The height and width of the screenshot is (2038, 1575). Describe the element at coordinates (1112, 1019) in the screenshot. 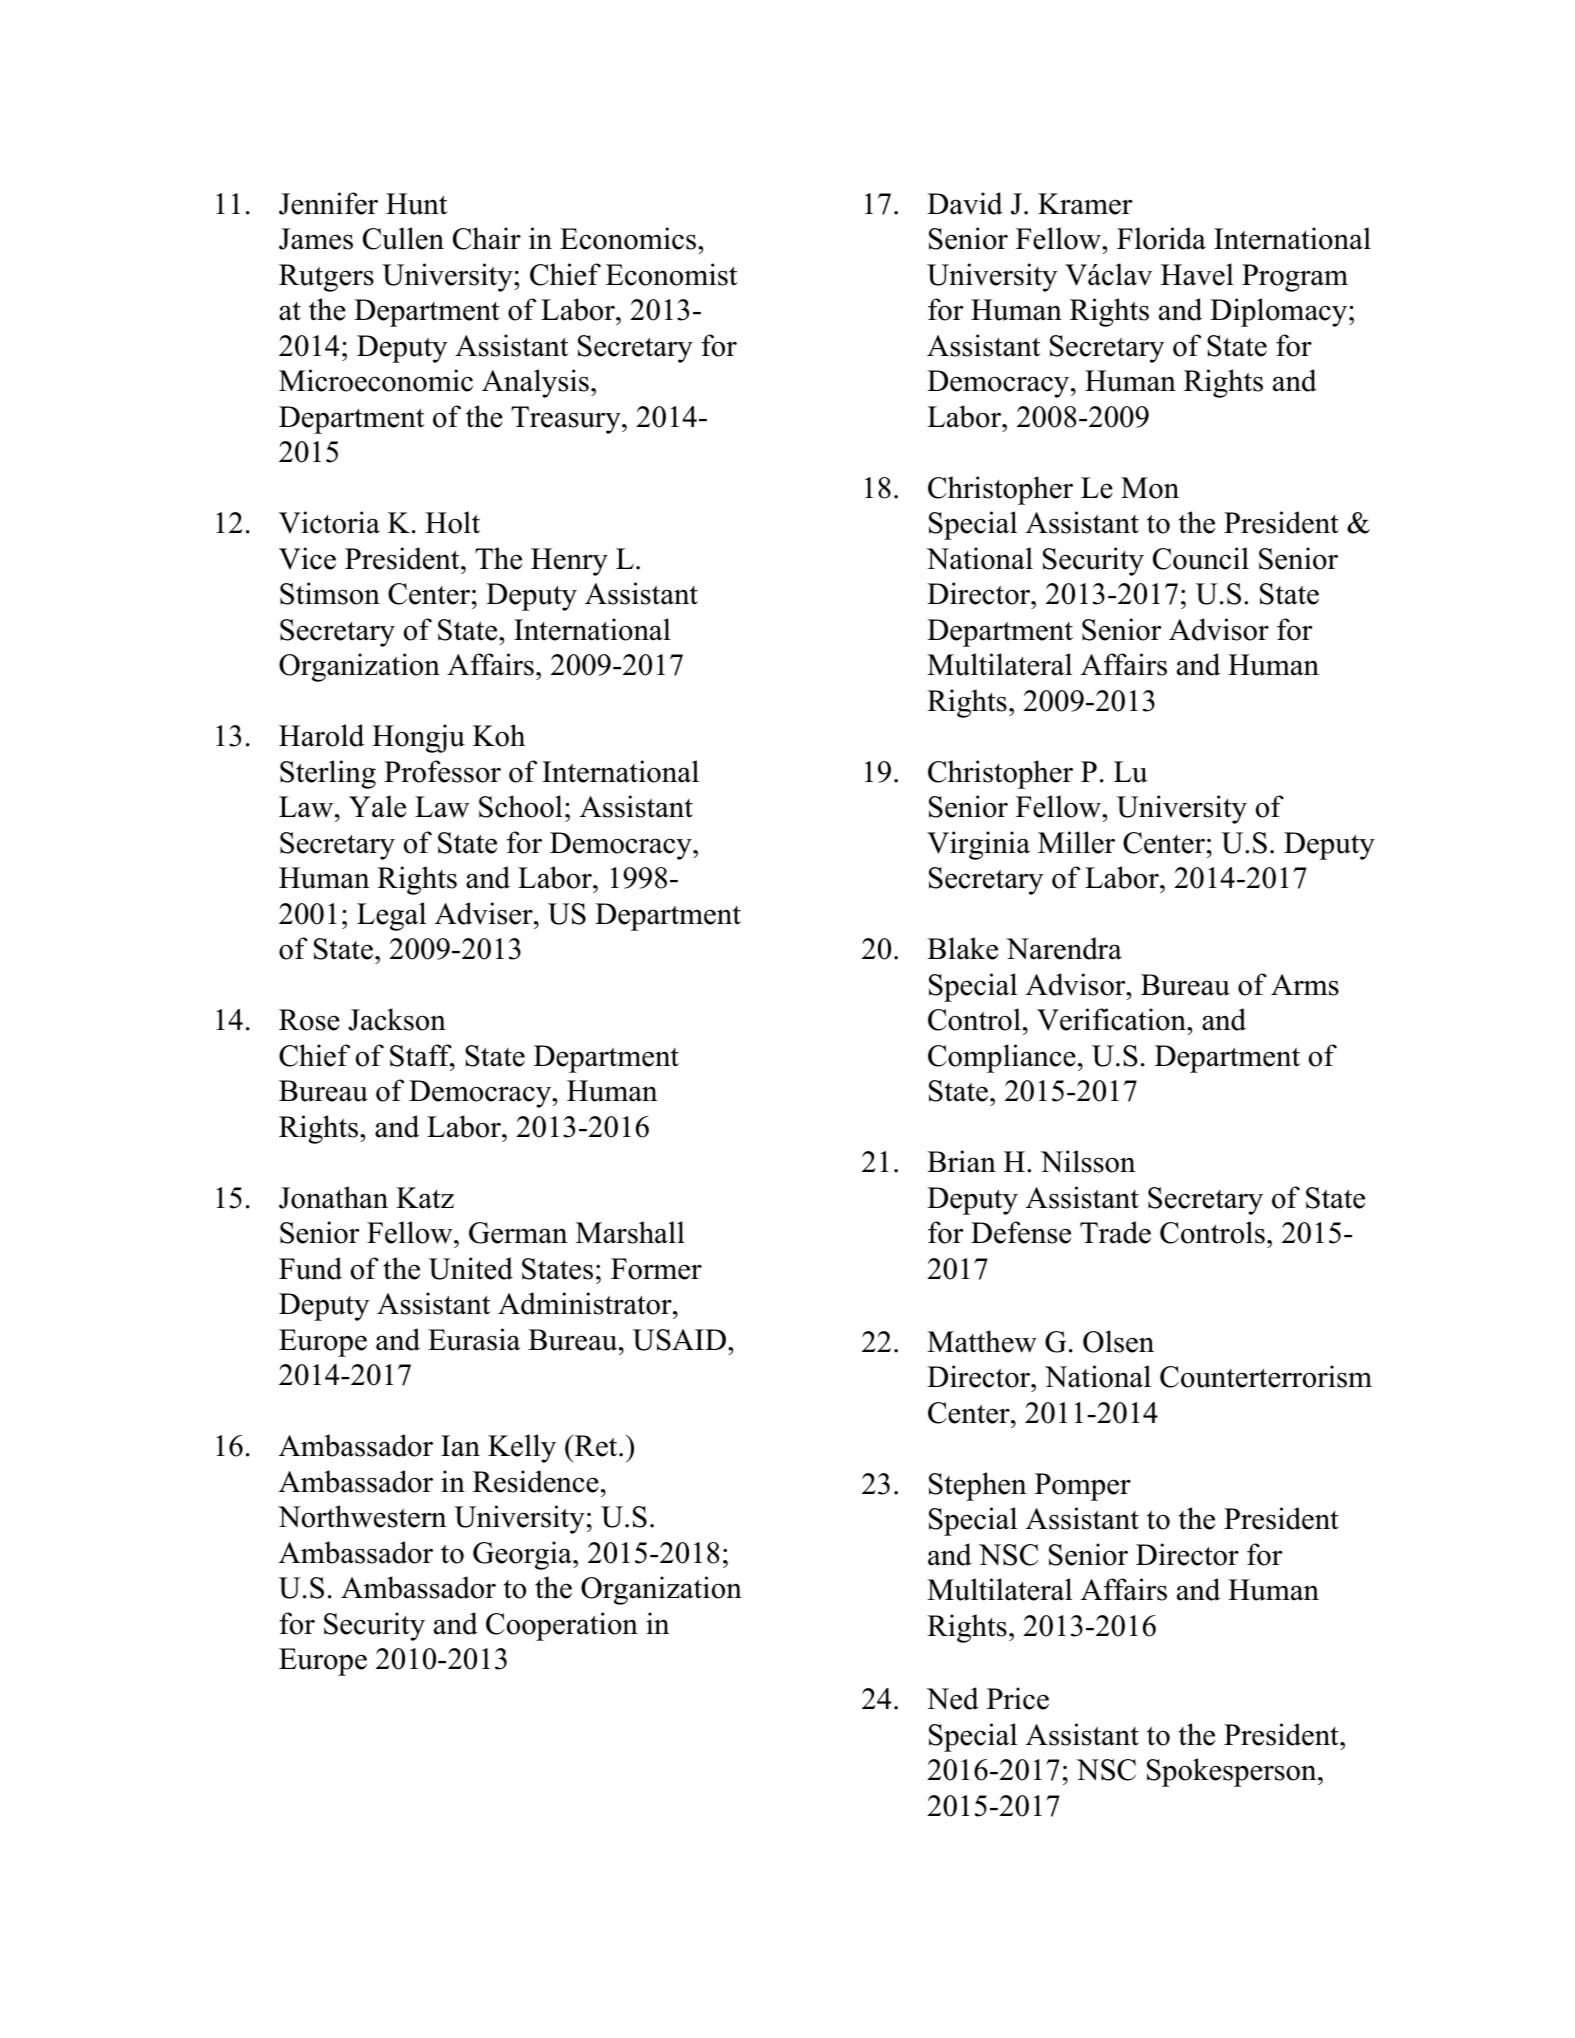

I see `Verification` at that location.
